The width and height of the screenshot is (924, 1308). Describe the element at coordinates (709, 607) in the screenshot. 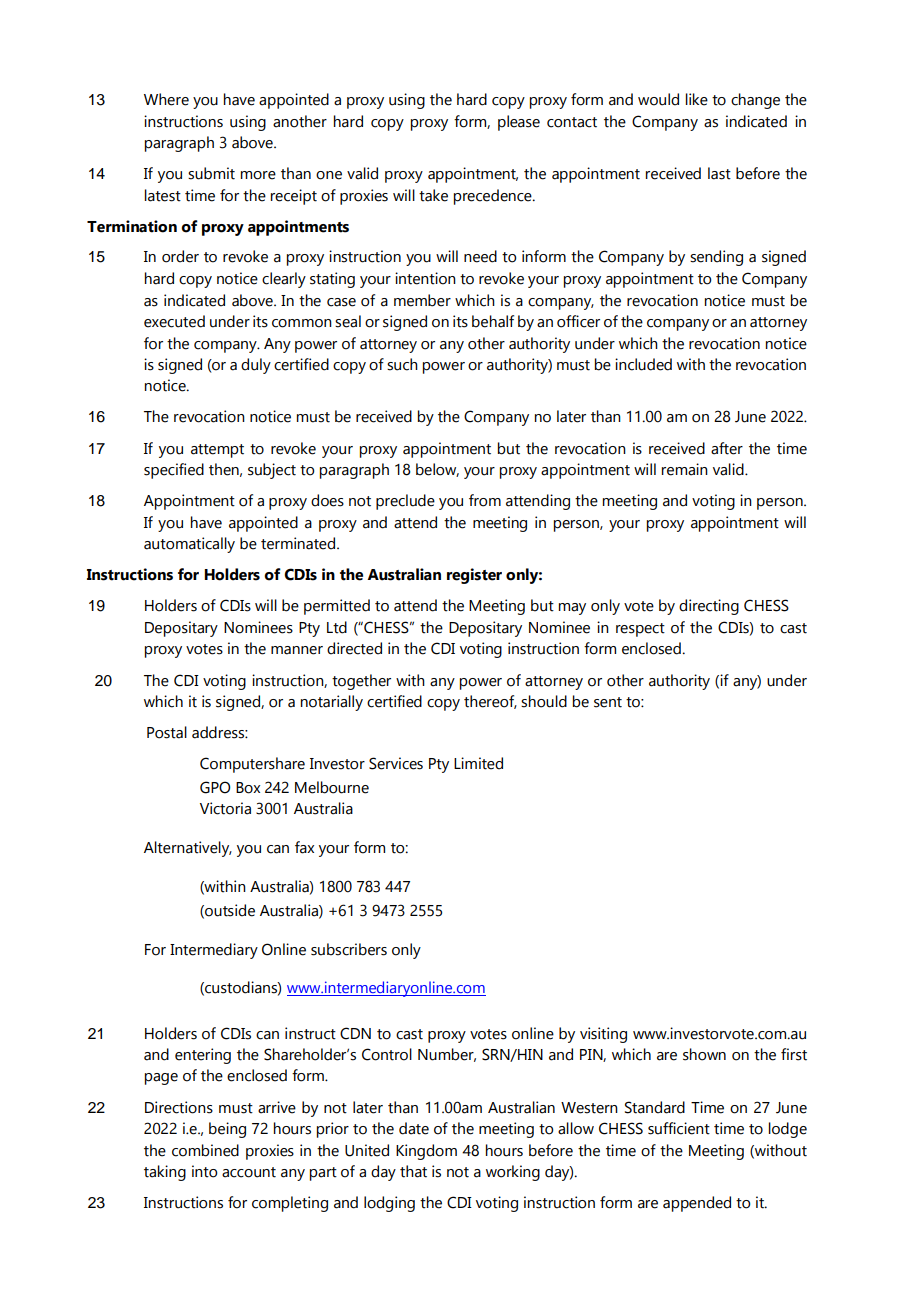

I see `directing` at that location.
